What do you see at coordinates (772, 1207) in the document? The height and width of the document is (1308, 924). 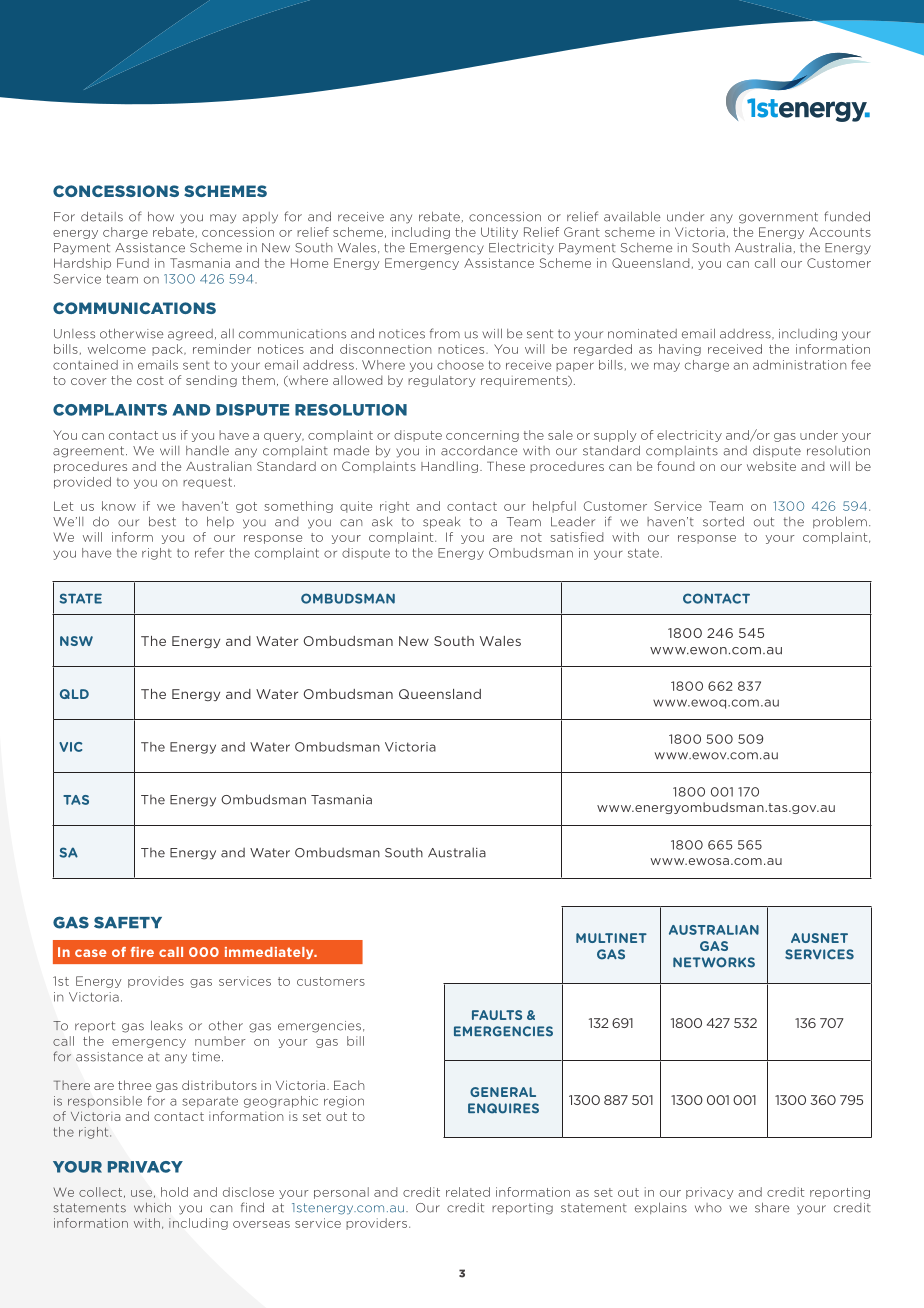 I see `share` at bounding box center [772, 1207].
